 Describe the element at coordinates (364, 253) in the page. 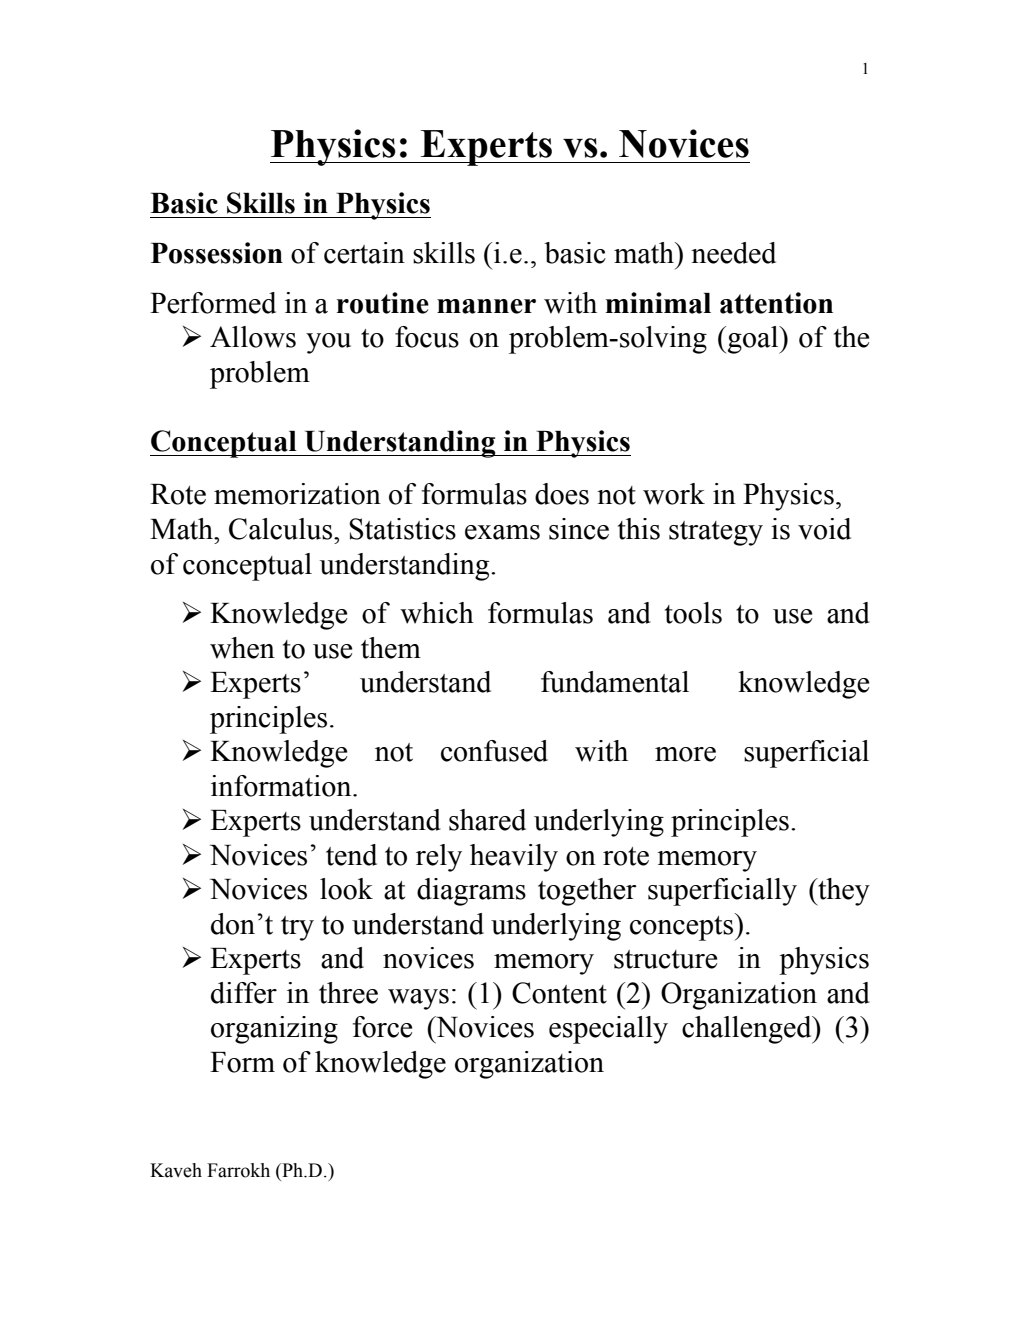

I see `certain` at that location.
